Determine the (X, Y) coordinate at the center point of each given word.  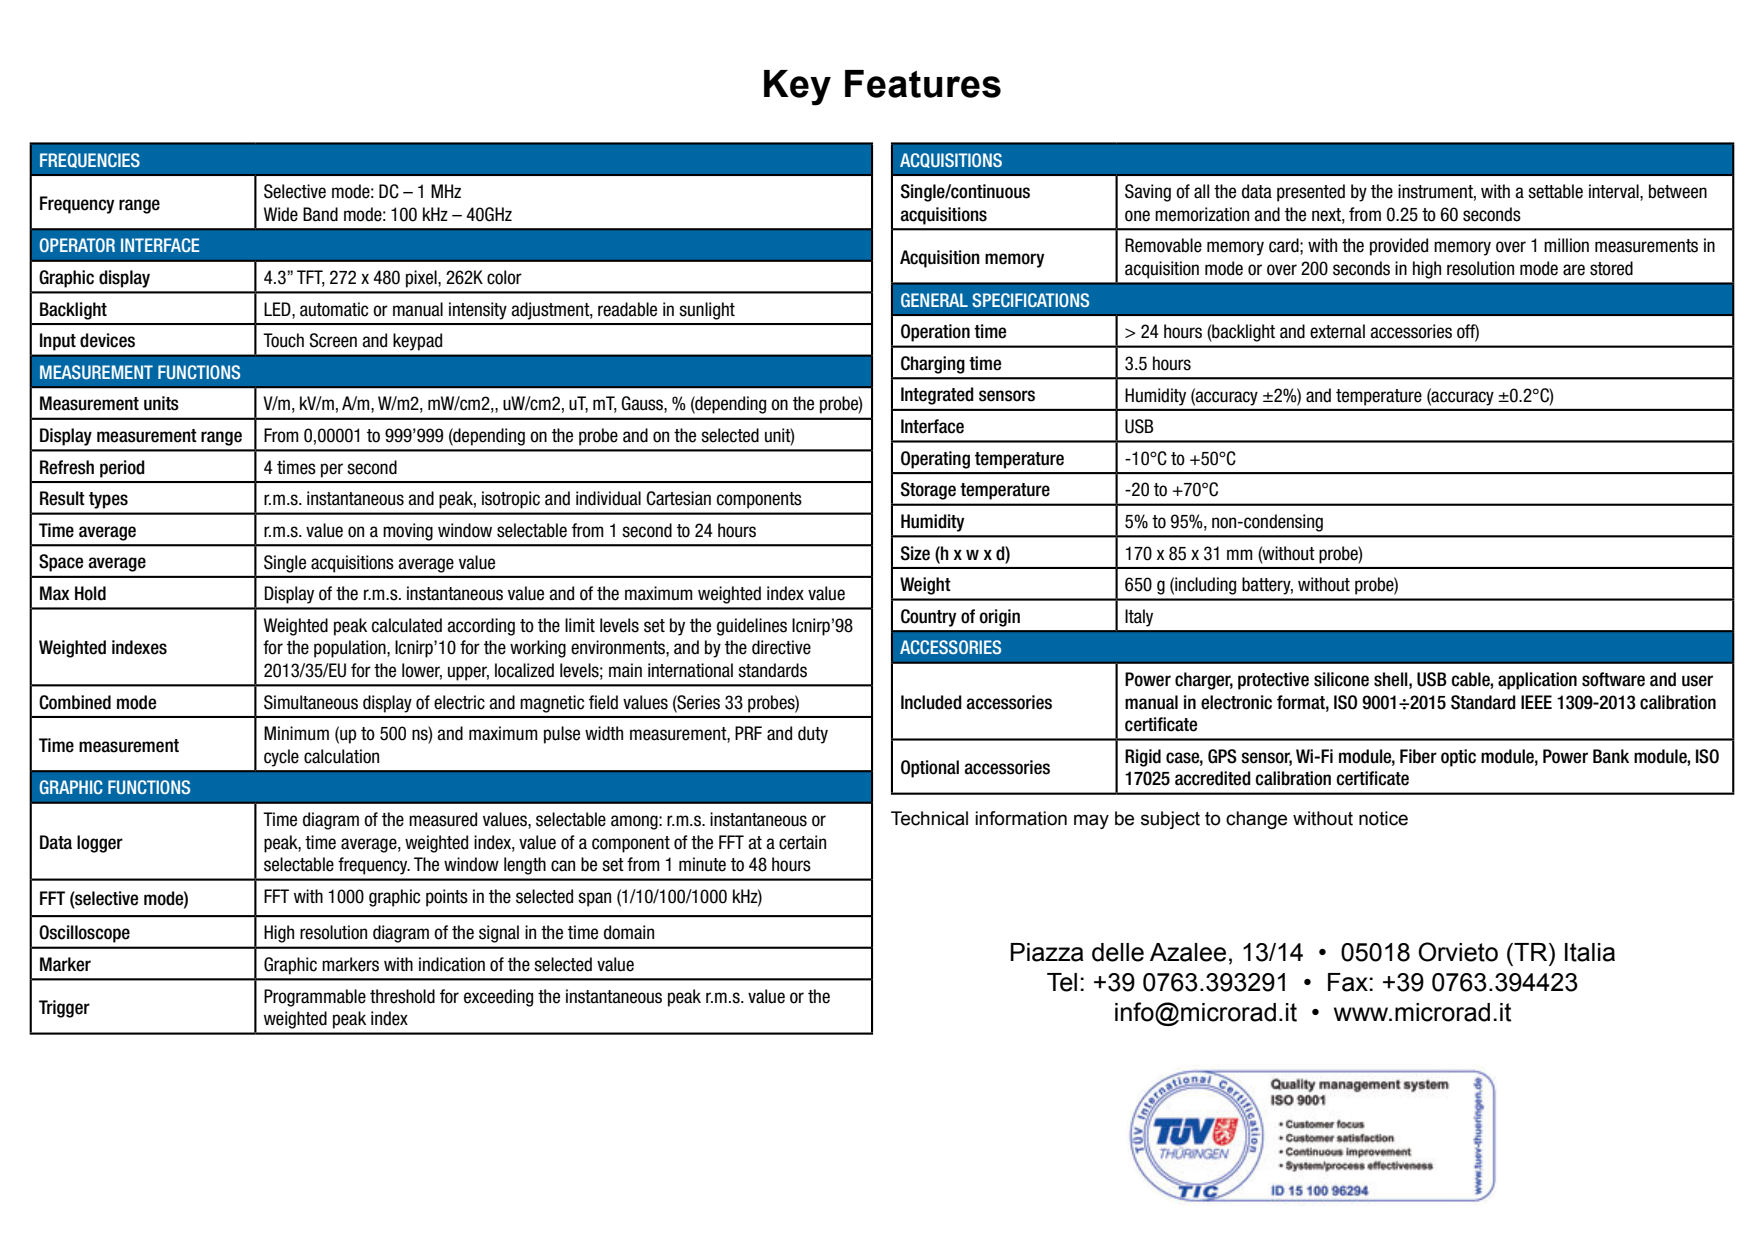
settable (1555, 191)
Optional (930, 769)
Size (915, 553)
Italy (1139, 618)
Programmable (315, 998)
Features (923, 84)
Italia (1590, 952)
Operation (935, 333)
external (1337, 331)
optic (1458, 758)
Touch (283, 340)
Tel (1062, 982)
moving (408, 532)
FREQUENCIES (90, 160)
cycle (281, 758)
